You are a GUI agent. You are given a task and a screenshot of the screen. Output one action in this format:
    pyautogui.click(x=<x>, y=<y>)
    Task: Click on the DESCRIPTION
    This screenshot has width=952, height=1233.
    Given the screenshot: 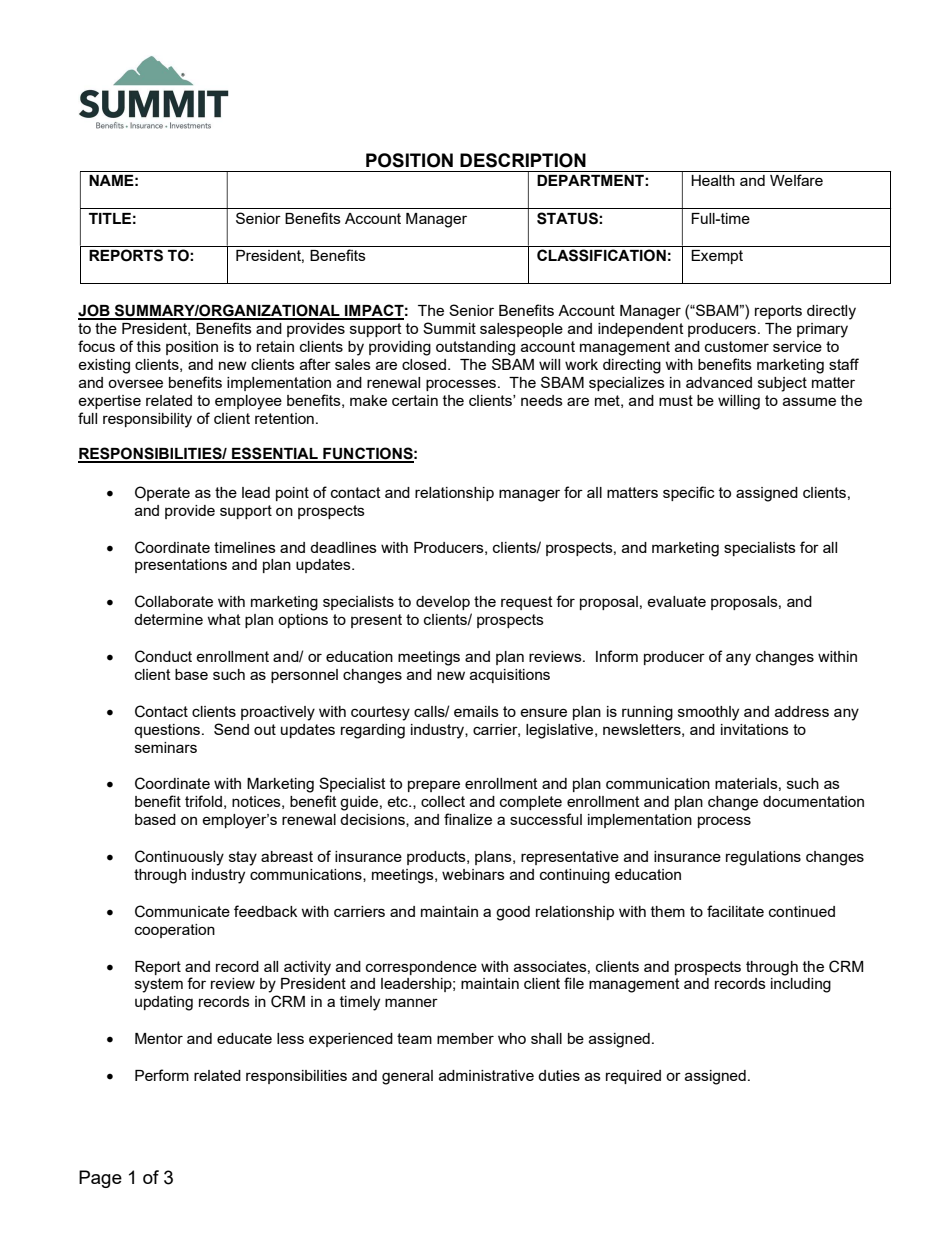 What is the action you would take?
    pyautogui.click(x=523, y=160)
